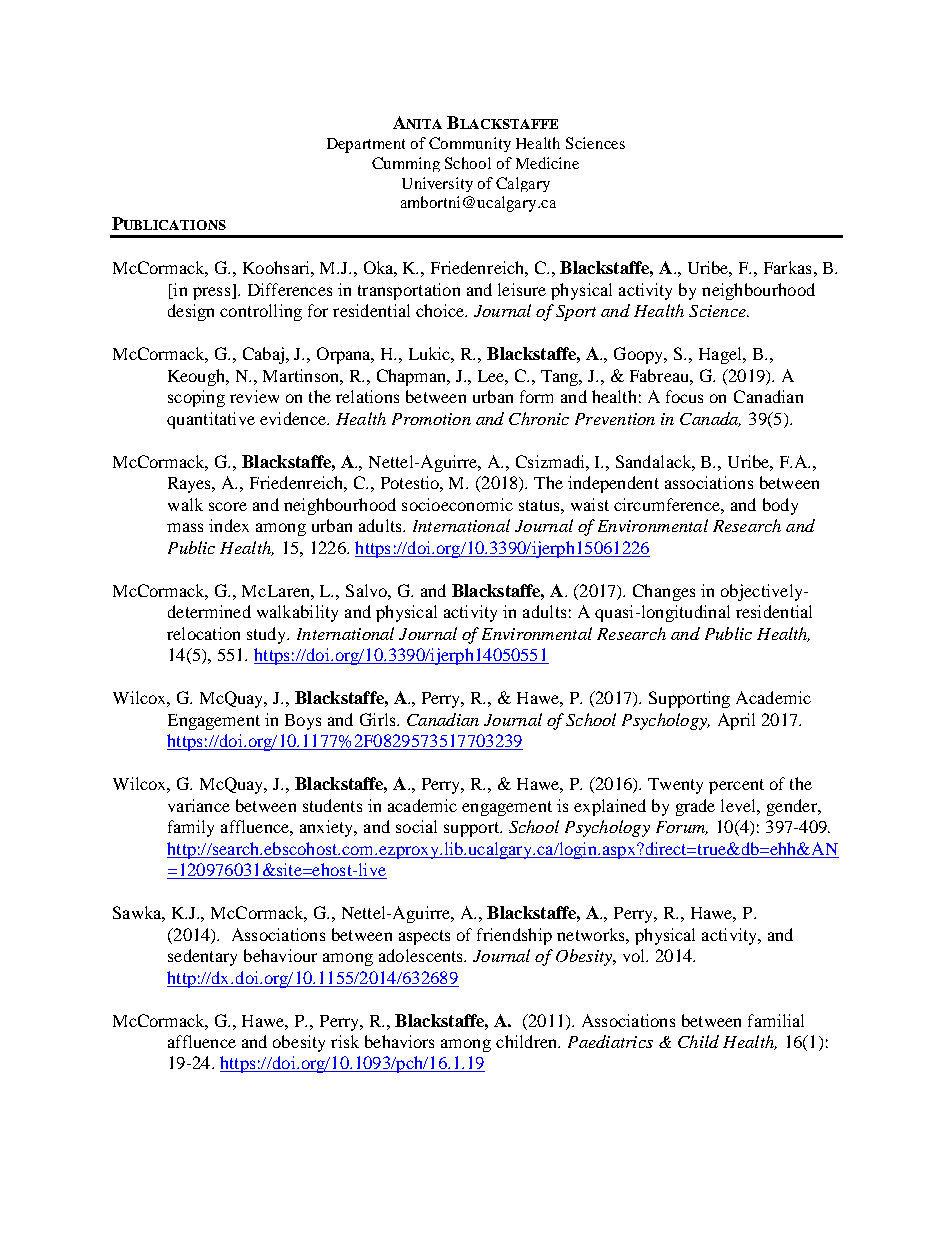  Describe the element at coordinates (366, 145) in the screenshot. I see `Department` at that location.
